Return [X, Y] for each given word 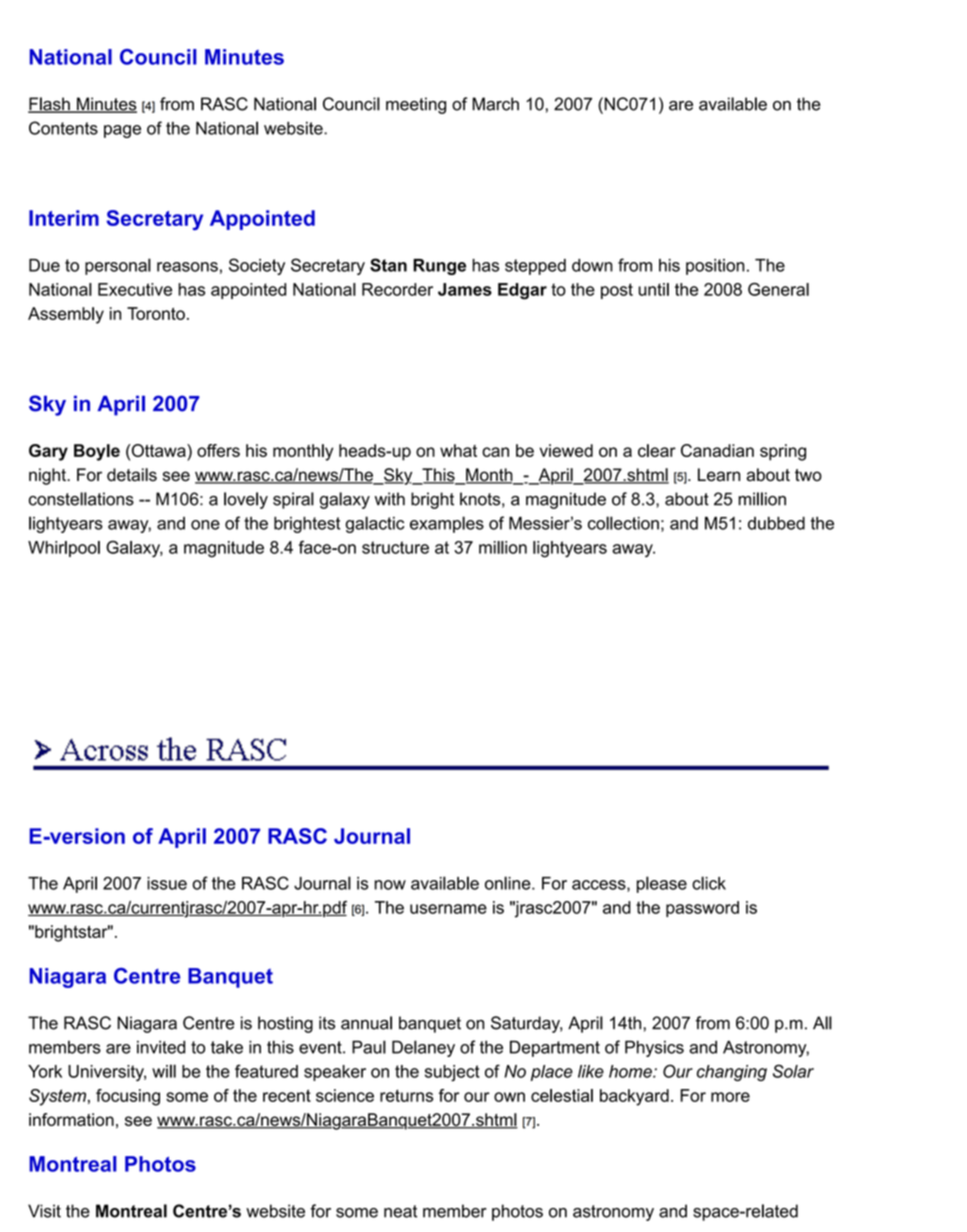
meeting [416, 105]
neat [400, 1211]
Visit [44, 1211]
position [715, 267]
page [122, 131]
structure [395, 547]
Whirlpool [64, 549]
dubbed [776, 523]
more [730, 1097]
